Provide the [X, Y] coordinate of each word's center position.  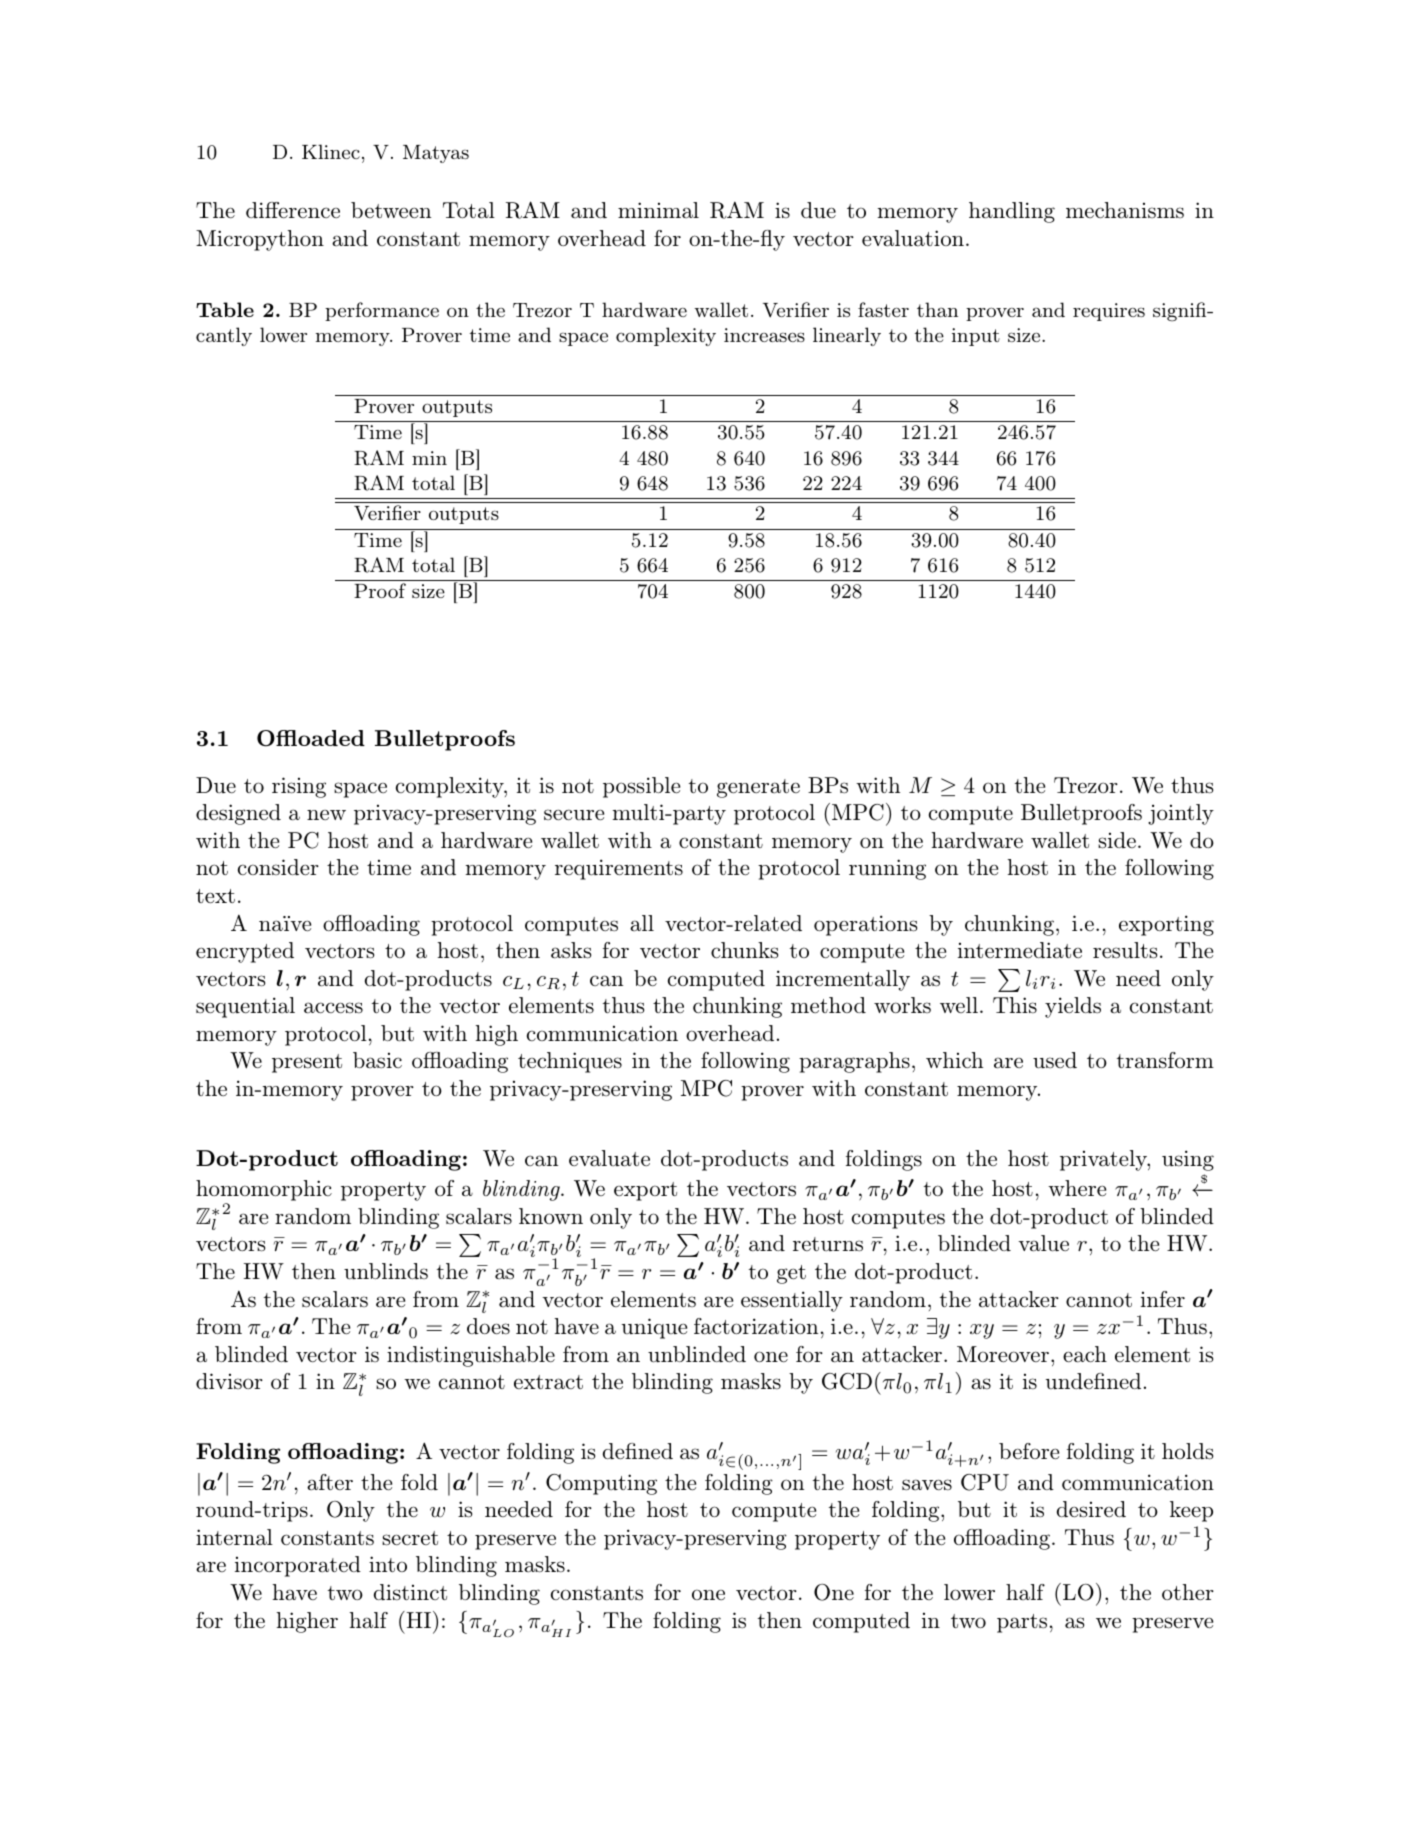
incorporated [298, 1566]
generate [758, 788]
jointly [1181, 814]
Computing [601, 1484]
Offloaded [311, 738]
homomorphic [264, 1192]
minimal [658, 210]
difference [293, 210]
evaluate [609, 1158]
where [1077, 1188]
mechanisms [1125, 210]
